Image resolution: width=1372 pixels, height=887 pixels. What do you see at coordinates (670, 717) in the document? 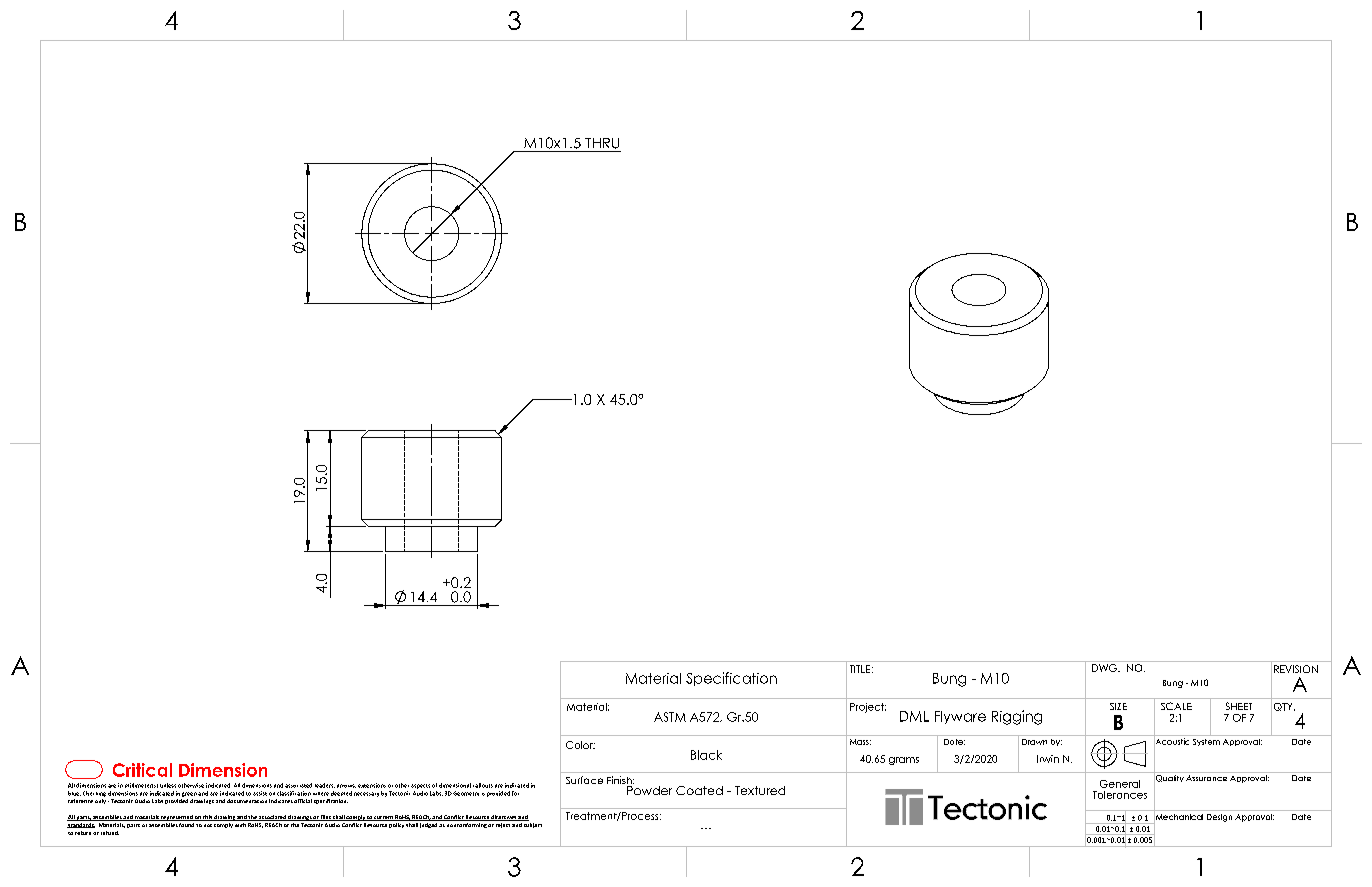
I see `ASTM` at bounding box center [670, 717].
